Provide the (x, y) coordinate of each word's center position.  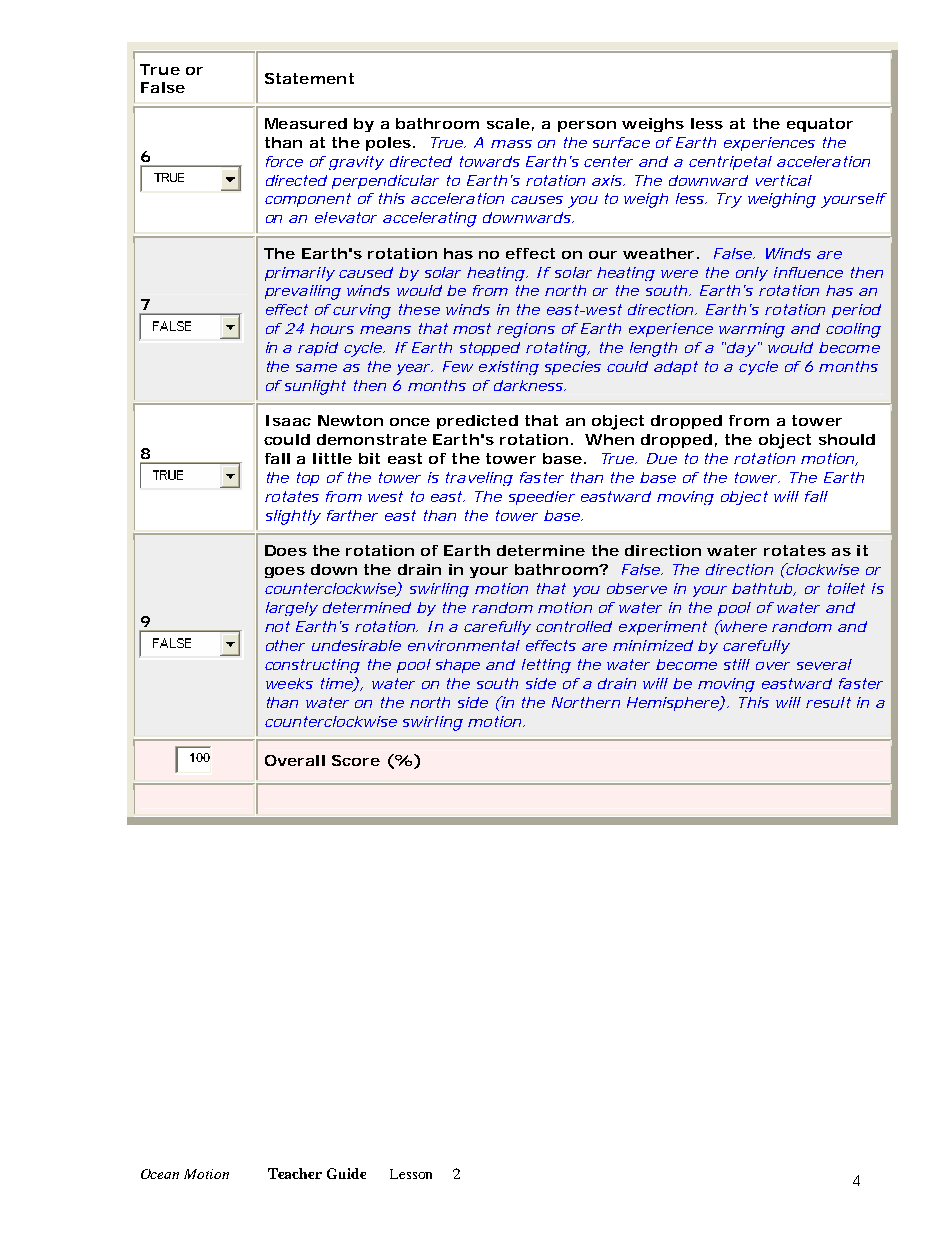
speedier (542, 498)
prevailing (303, 292)
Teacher (295, 1173)
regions (526, 330)
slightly (293, 517)
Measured (306, 123)
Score (356, 760)
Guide (346, 1173)
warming (752, 330)
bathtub (764, 589)
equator (820, 125)
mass (511, 144)
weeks (289, 683)
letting (546, 666)
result (828, 702)
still (737, 664)
